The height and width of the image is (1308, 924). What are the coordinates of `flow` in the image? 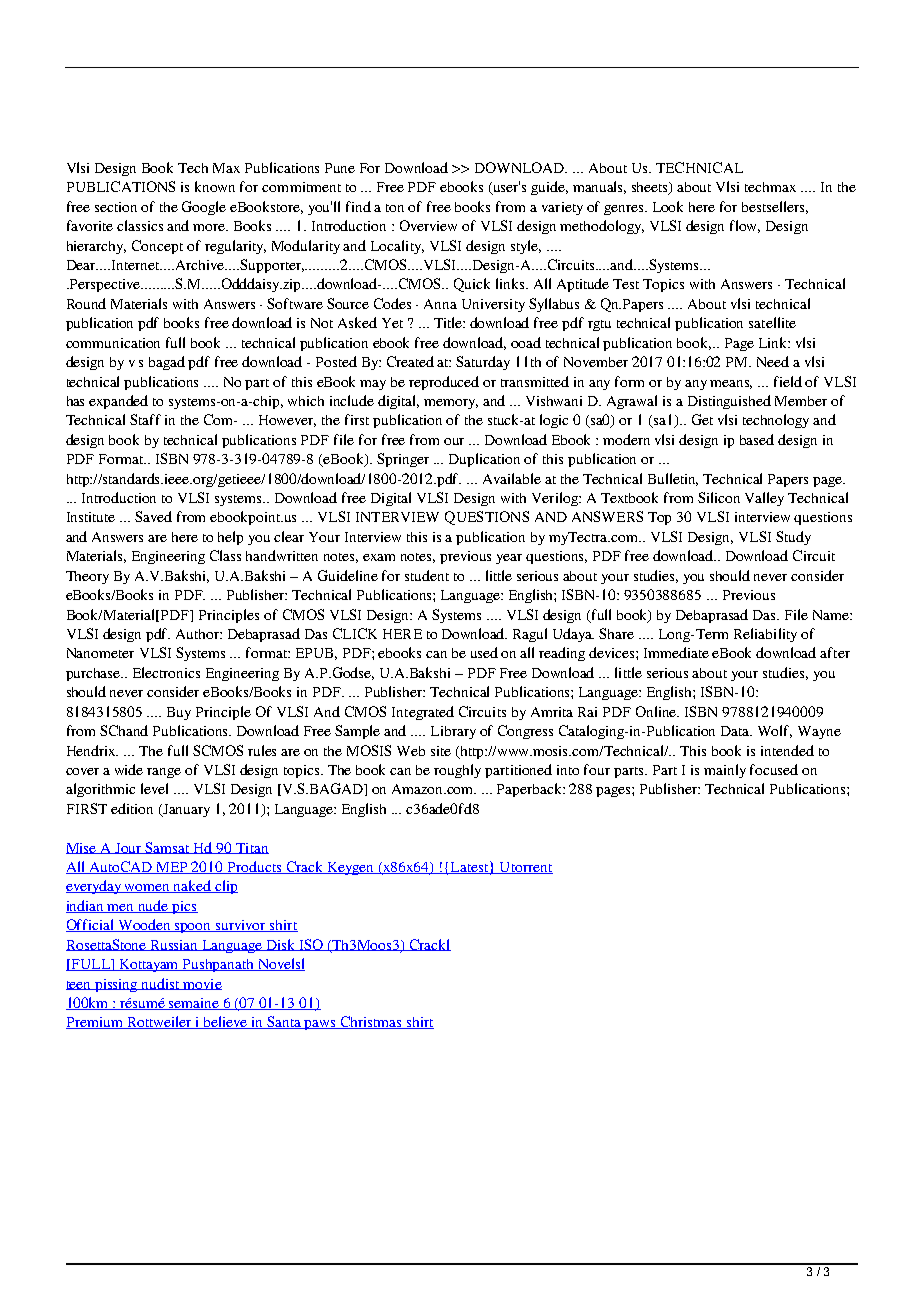 It's located at (745, 226).
